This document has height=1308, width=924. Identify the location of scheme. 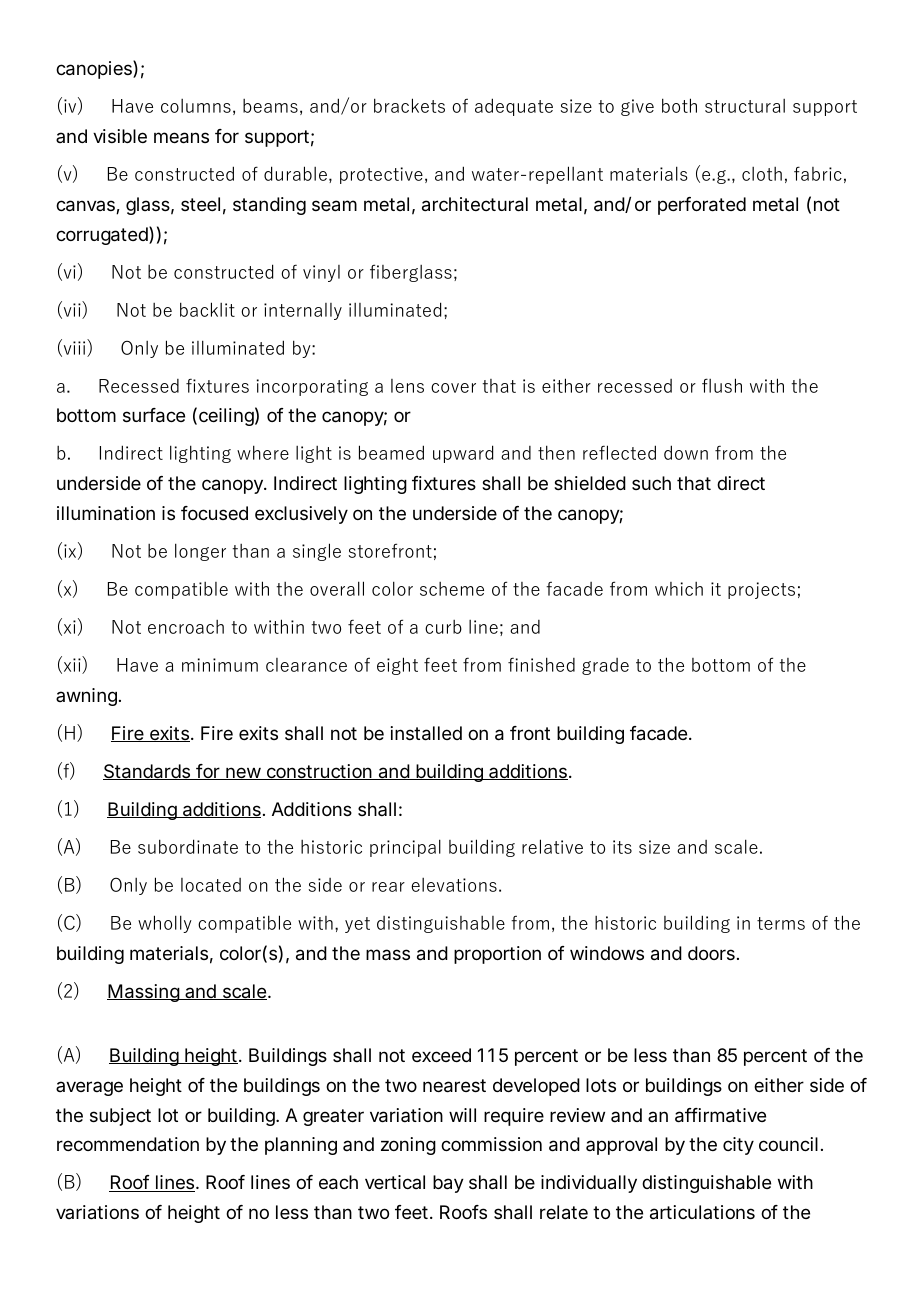
(452, 589).
